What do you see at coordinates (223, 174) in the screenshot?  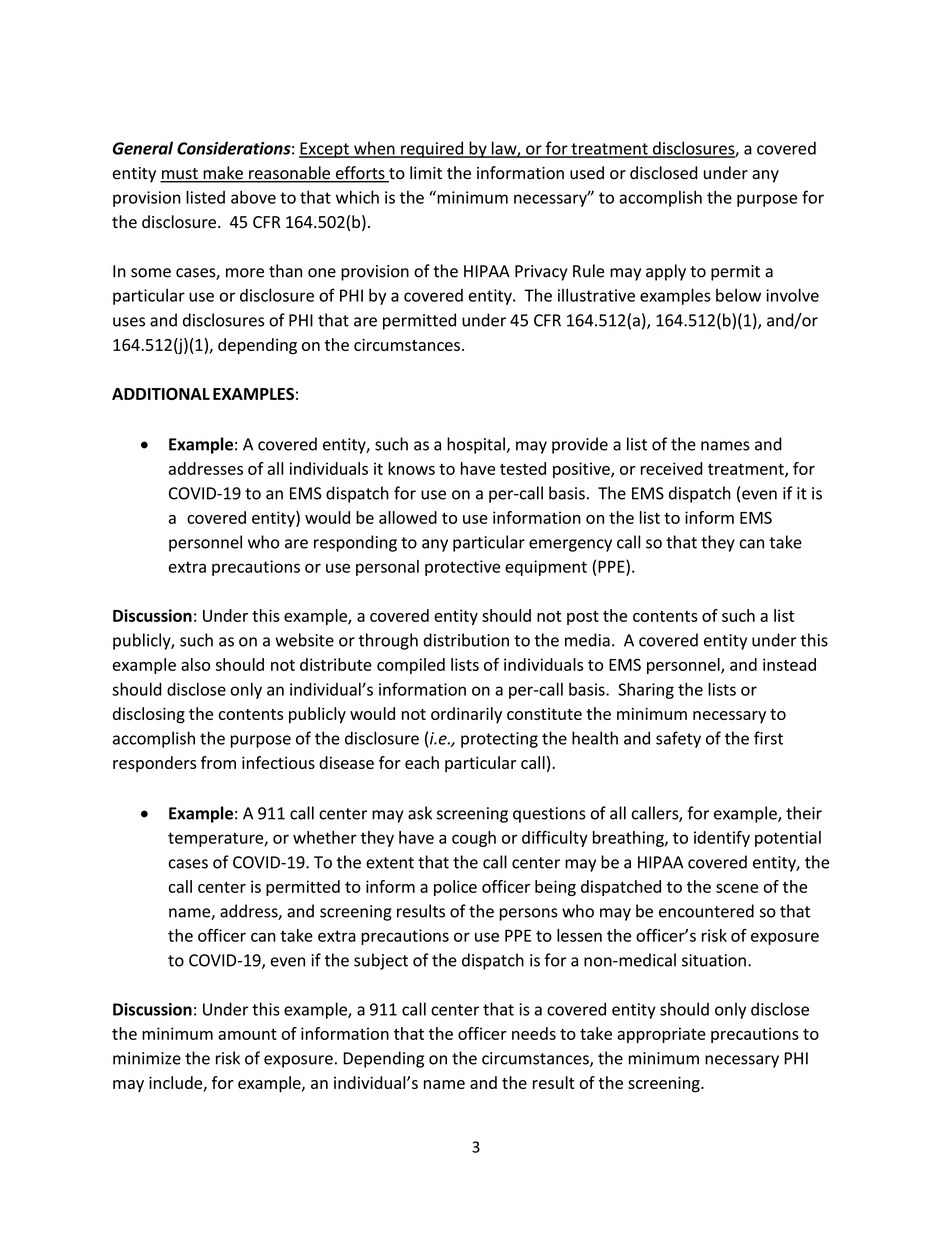 I see `make` at bounding box center [223, 174].
